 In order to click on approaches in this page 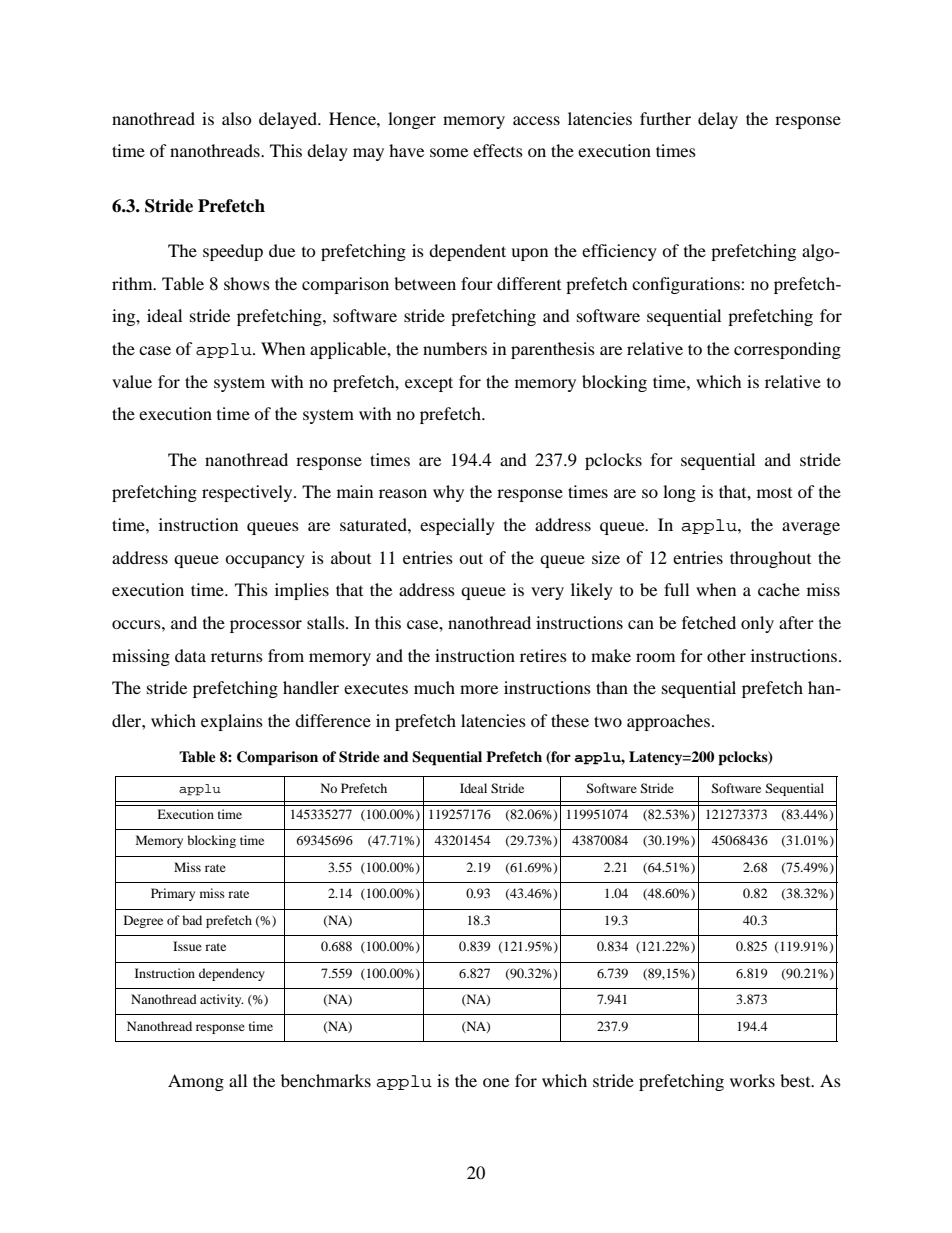, I will do `click(670, 722)`.
